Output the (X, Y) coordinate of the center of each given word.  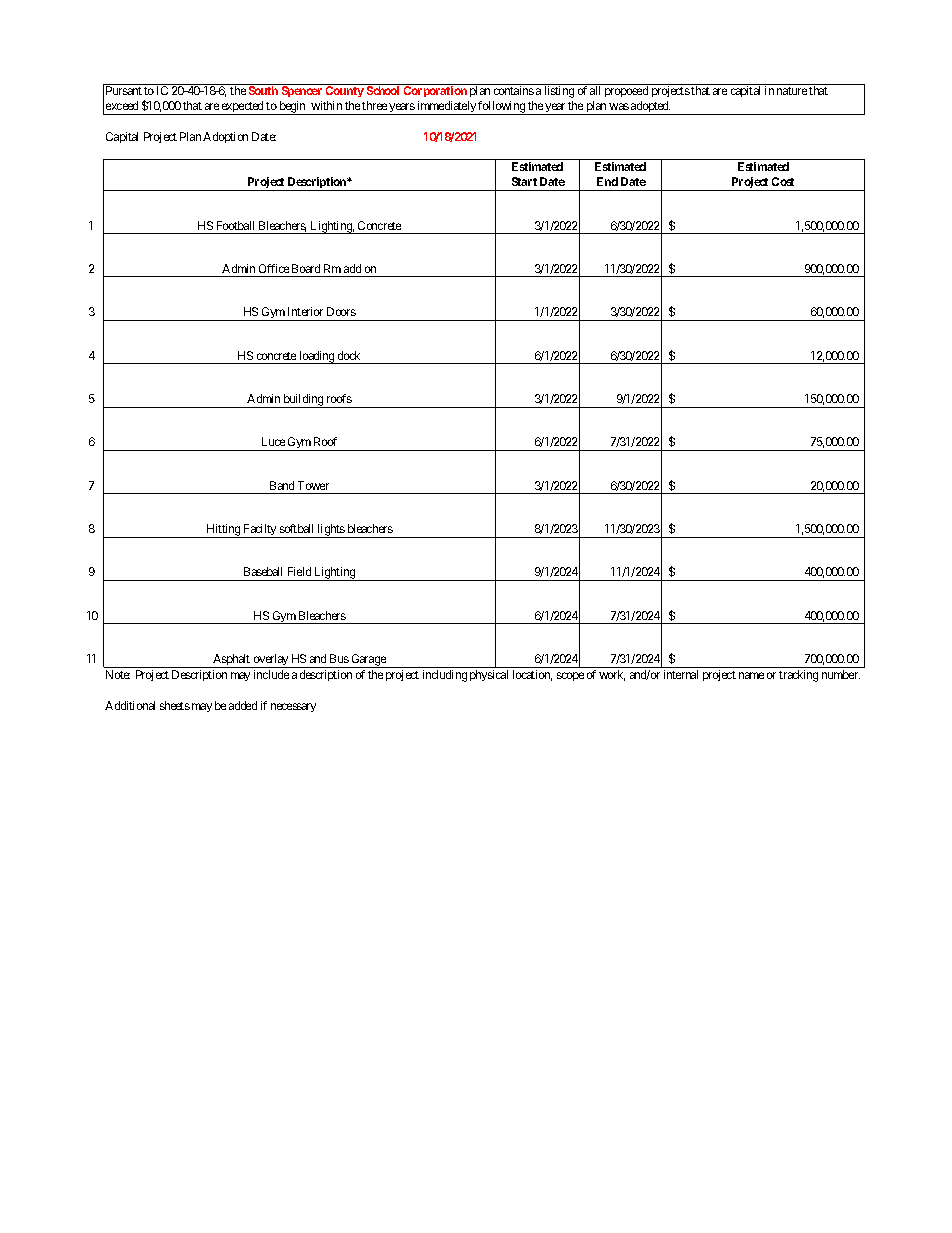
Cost (783, 181)
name (751, 675)
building (303, 401)
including (445, 676)
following (502, 108)
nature (792, 91)
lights (331, 531)
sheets (175, 705)
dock (349, 355)
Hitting (224, 531)
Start (524, 181)
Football (235, 225)
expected (243, 108)
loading (317, 357)
